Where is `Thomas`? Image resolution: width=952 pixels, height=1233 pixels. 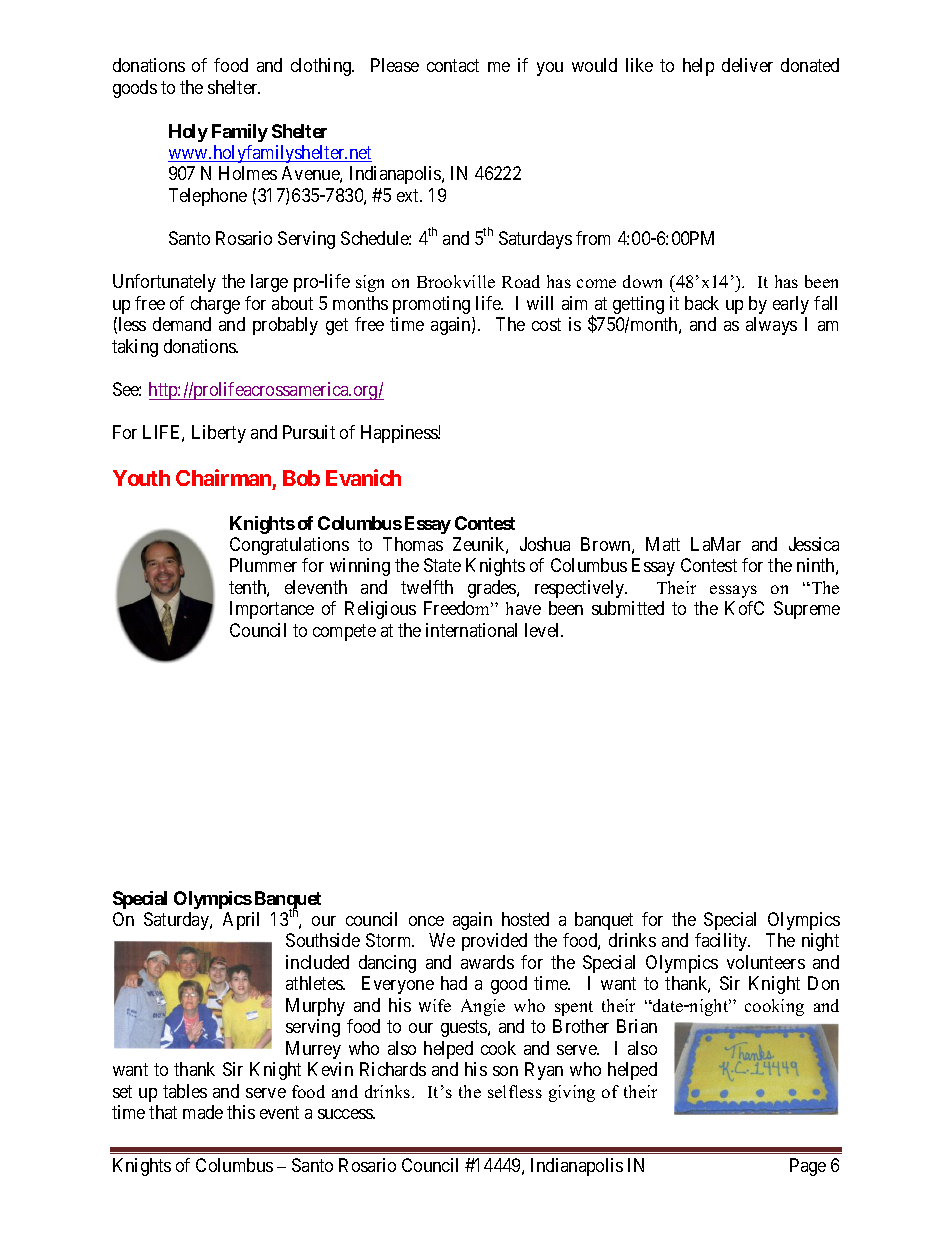
Thomas is located at coordinates (413, 544).
